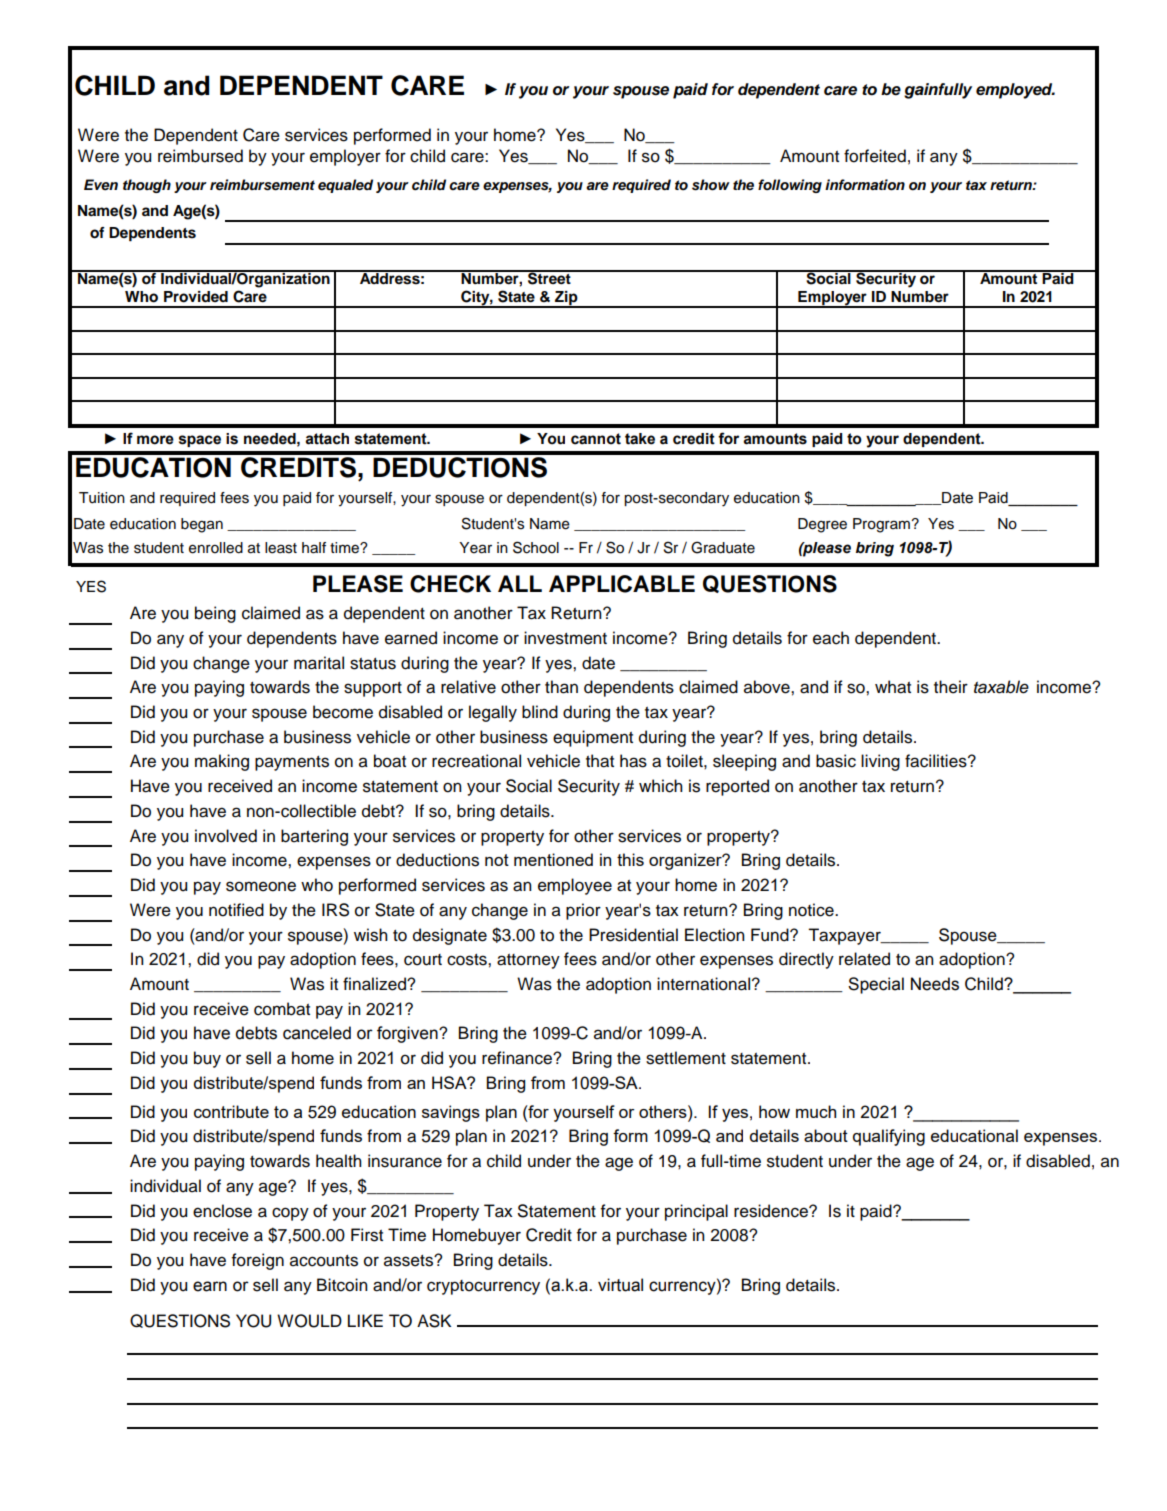  What do you see at coordinates (876, 985) in the screenshot?
I see `Special` at bounding box center [876, 985].
